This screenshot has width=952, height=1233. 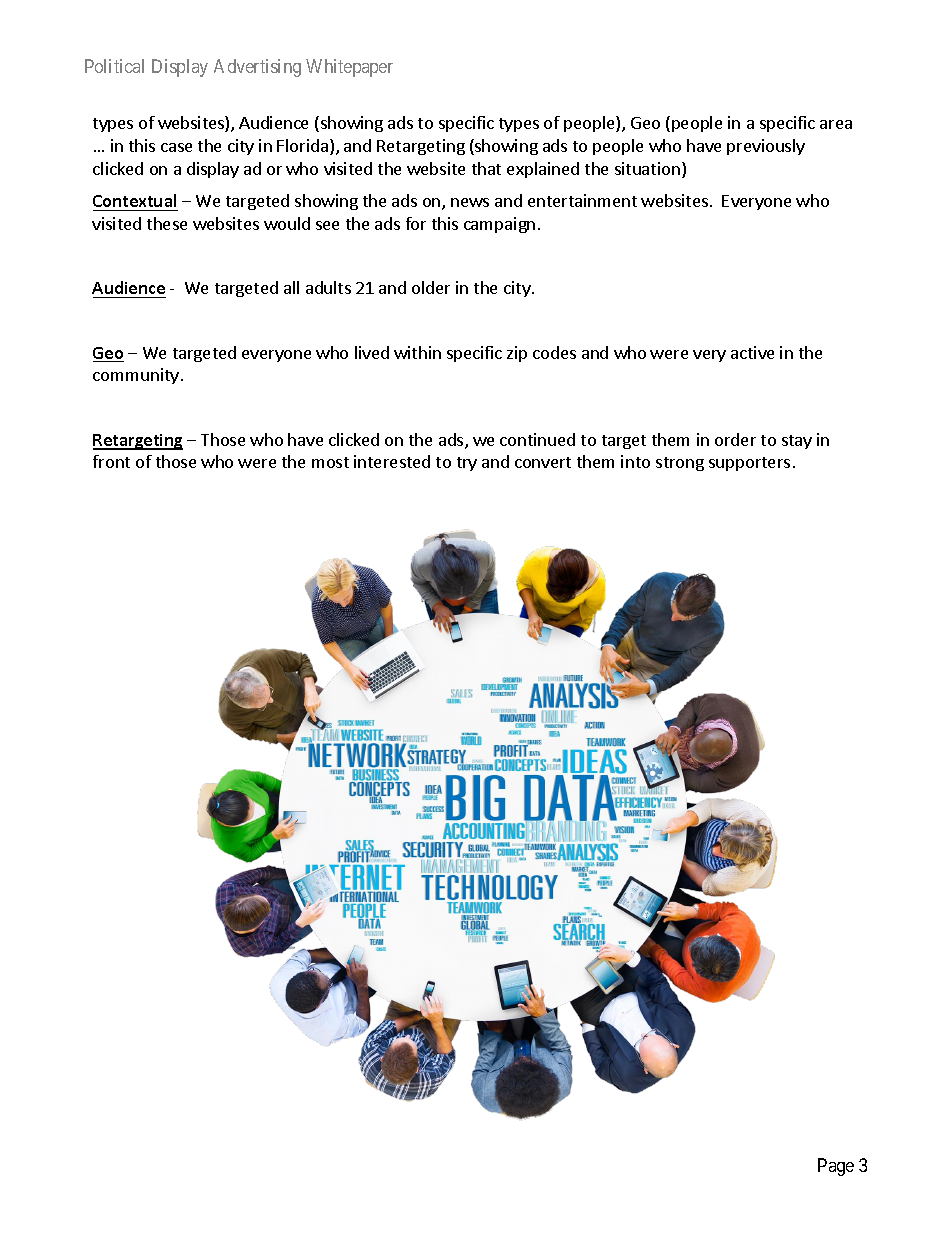 I want to click on try, so click(x=467, y=464).
